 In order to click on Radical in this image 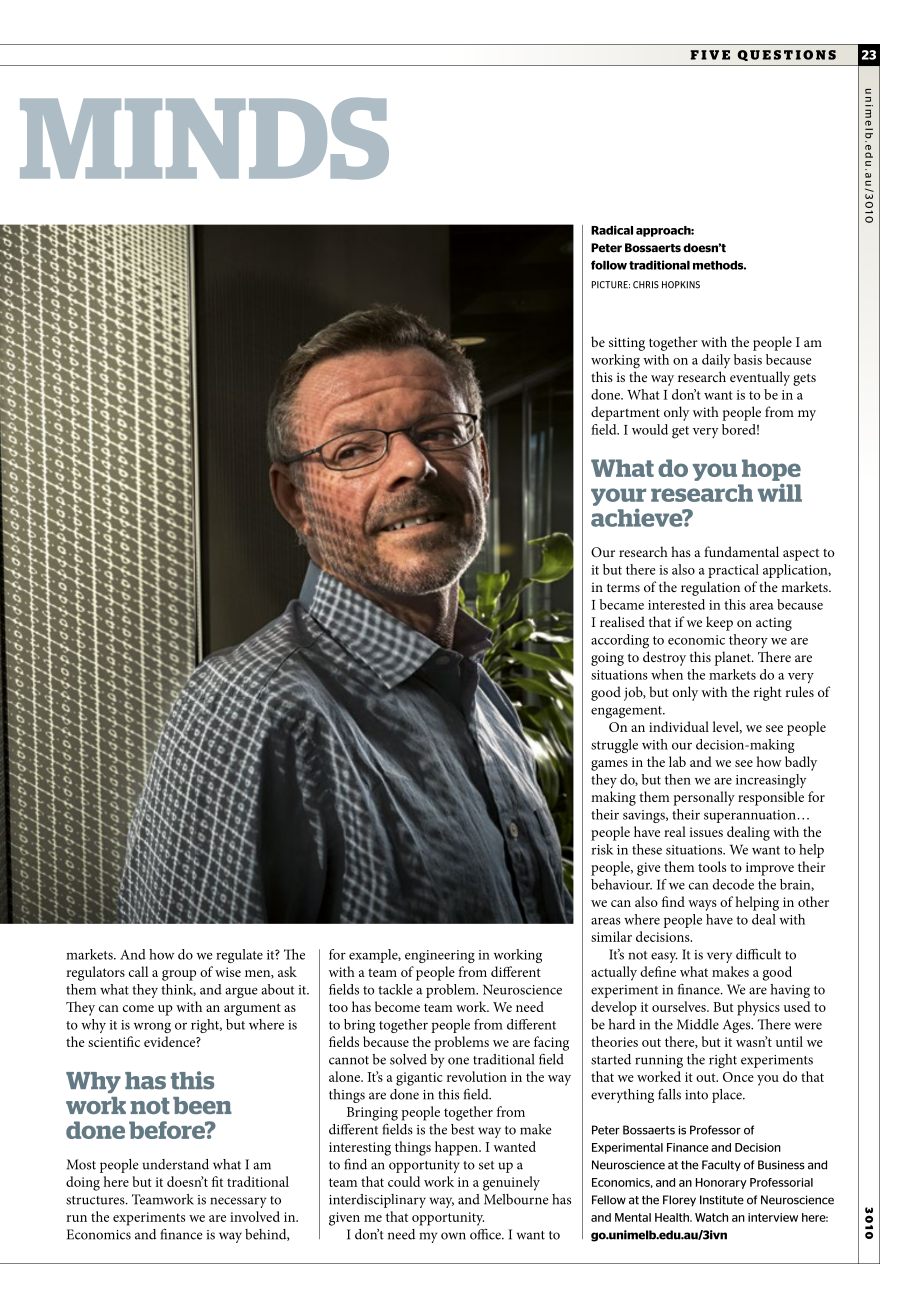, I will do `click(612, 230)`.
